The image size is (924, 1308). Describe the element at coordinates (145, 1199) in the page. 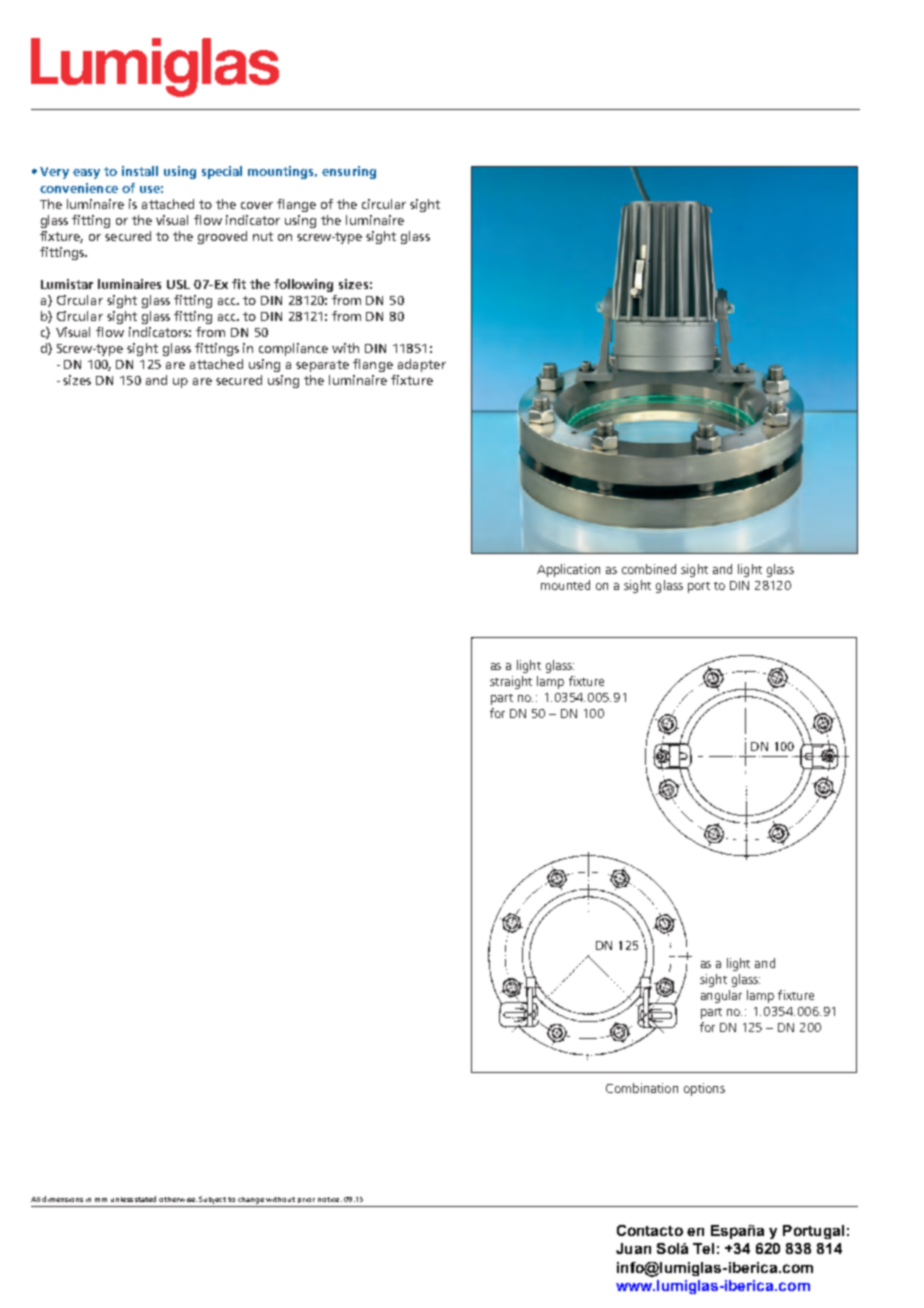

I see `stated` at that location.
